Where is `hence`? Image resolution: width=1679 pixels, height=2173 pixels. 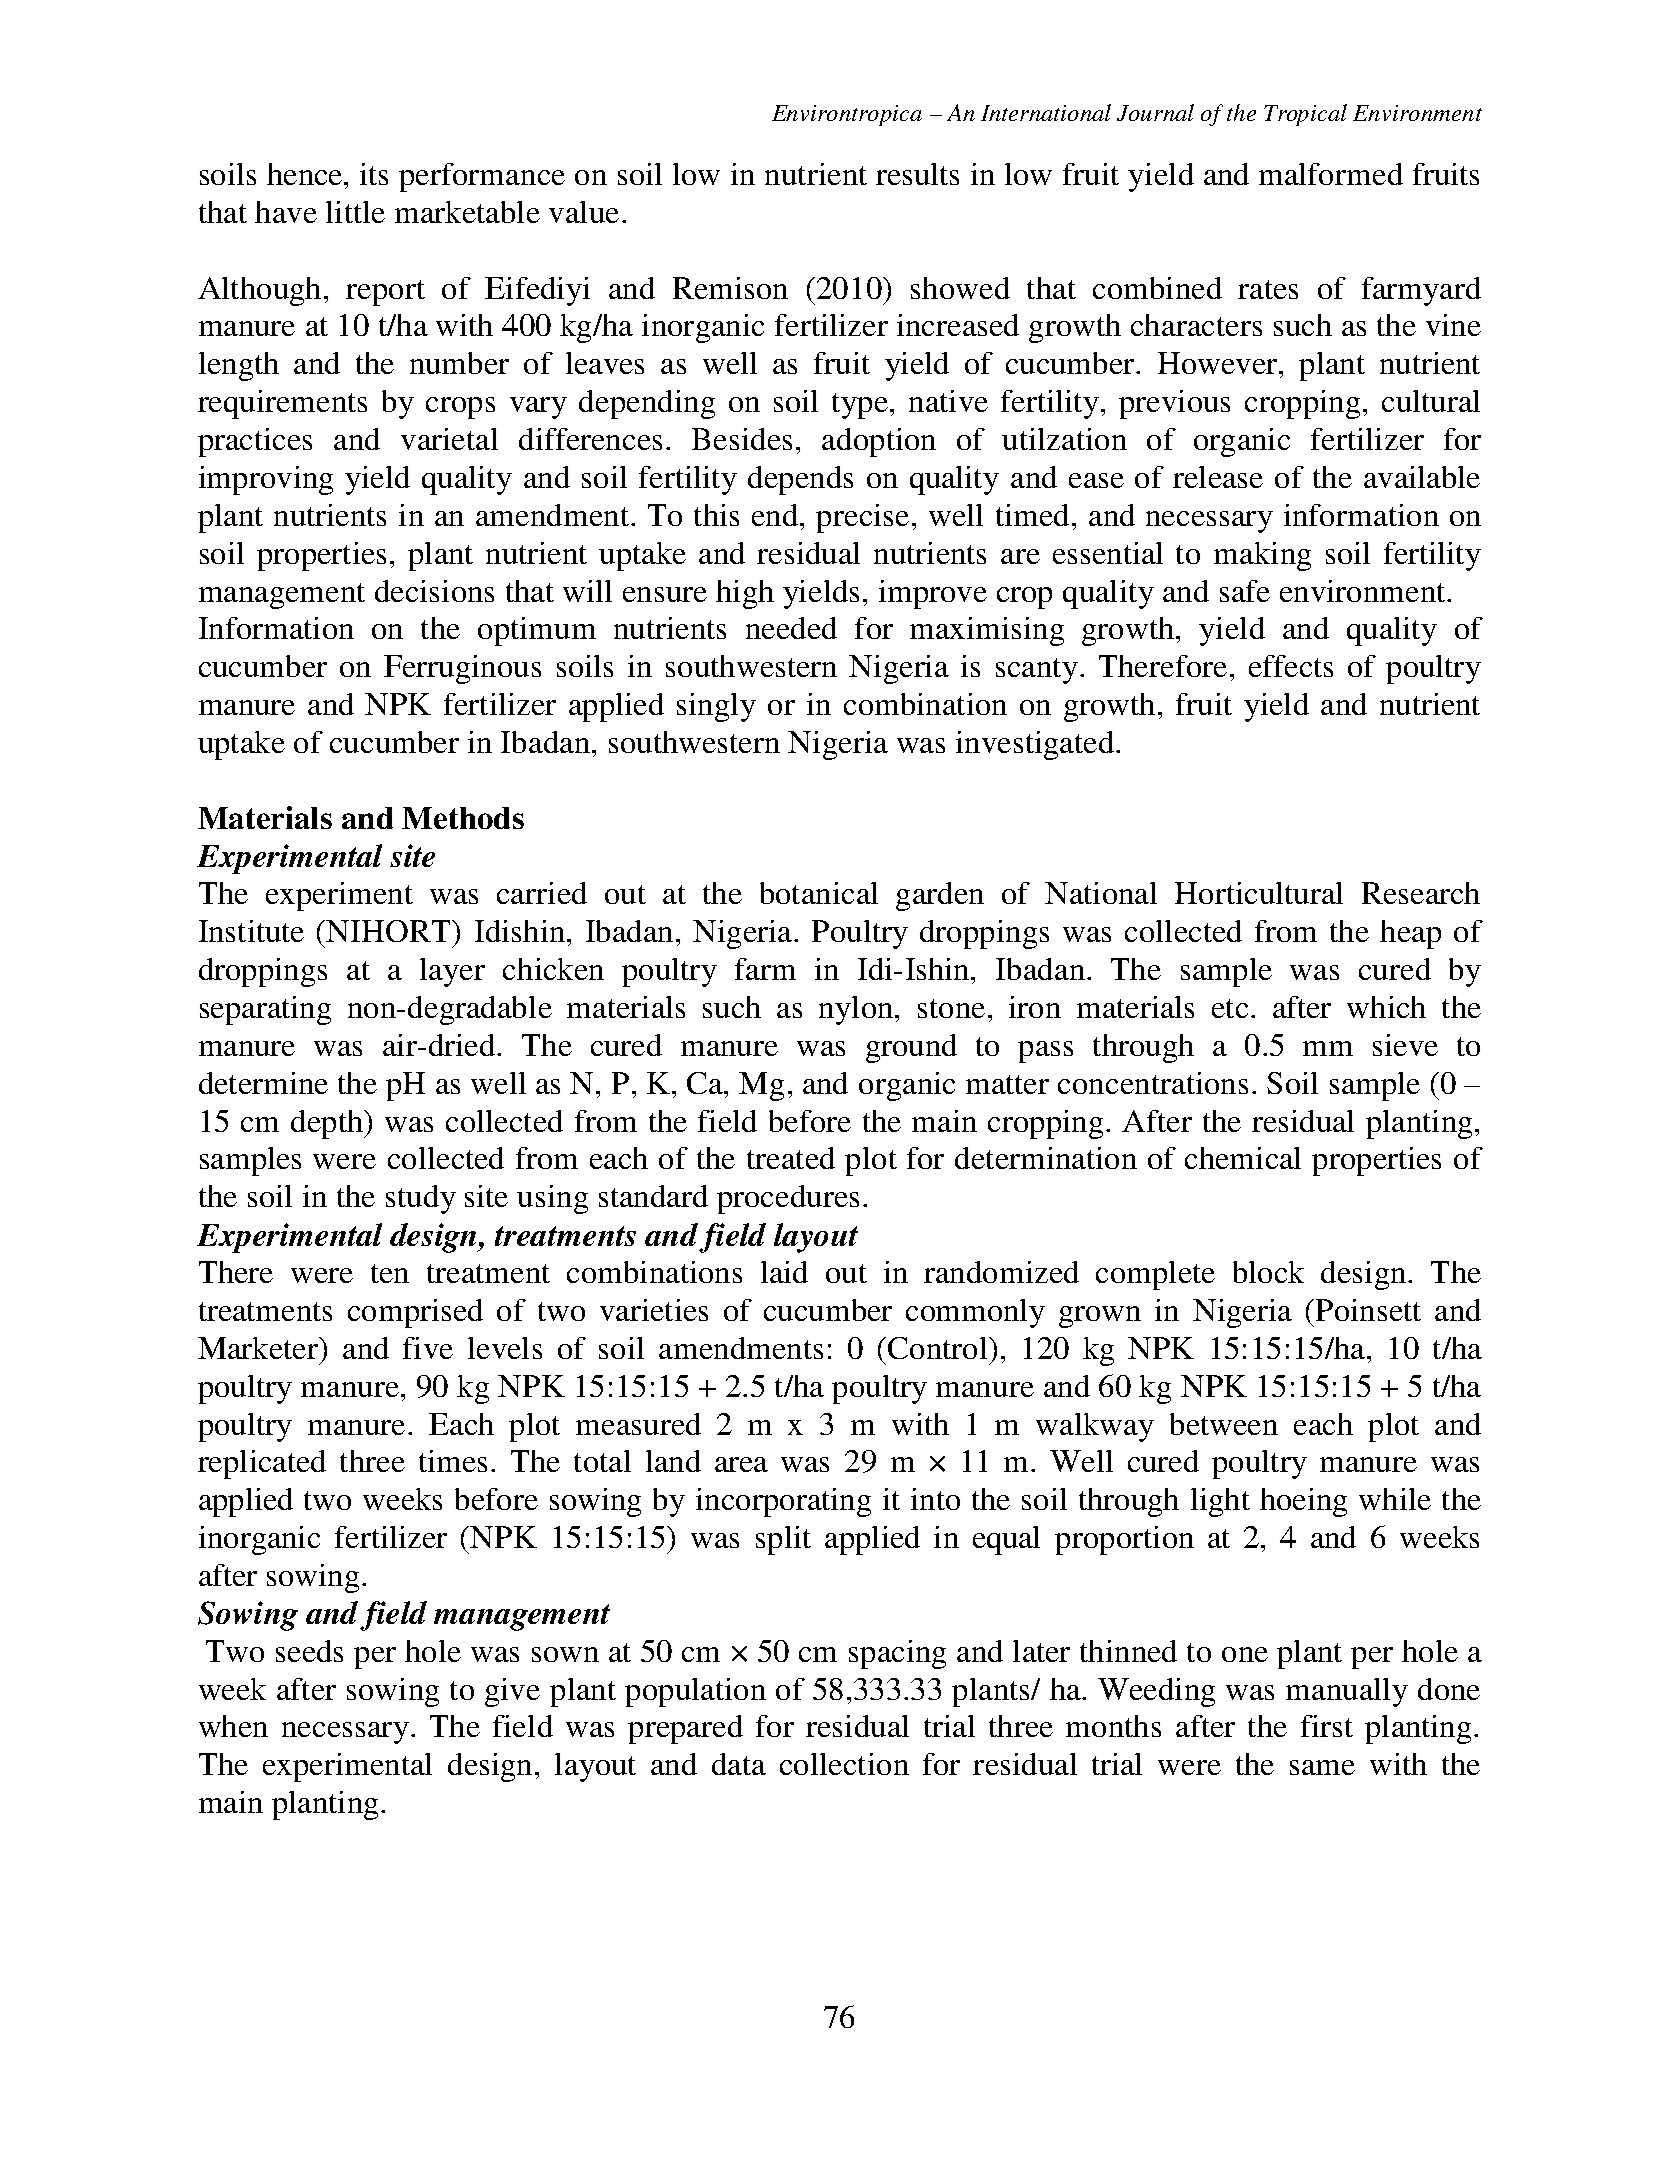 hence is located at coordinates (306, 174).
